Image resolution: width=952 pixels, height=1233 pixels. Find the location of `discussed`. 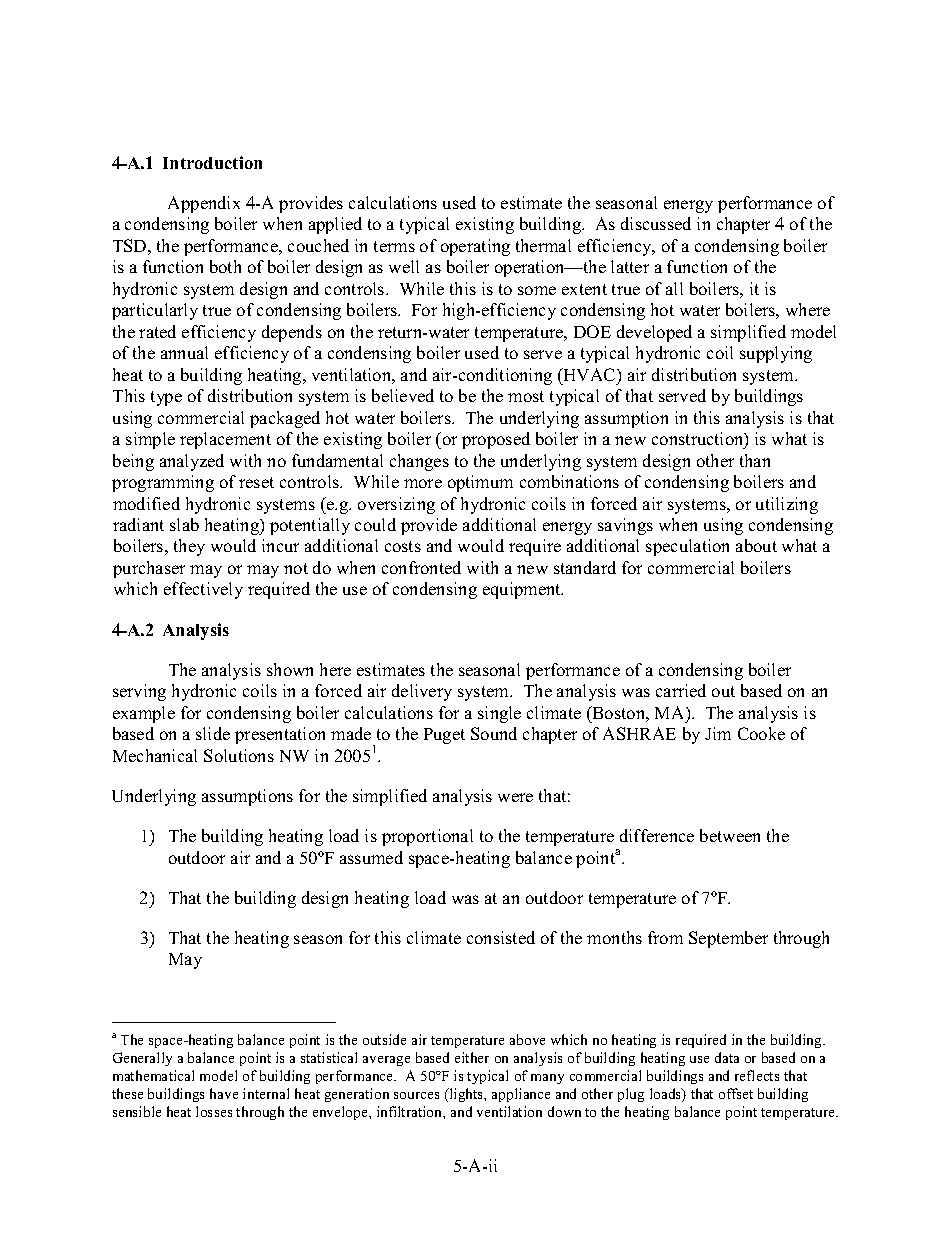

discussed is located at coordinates (656, 223).
